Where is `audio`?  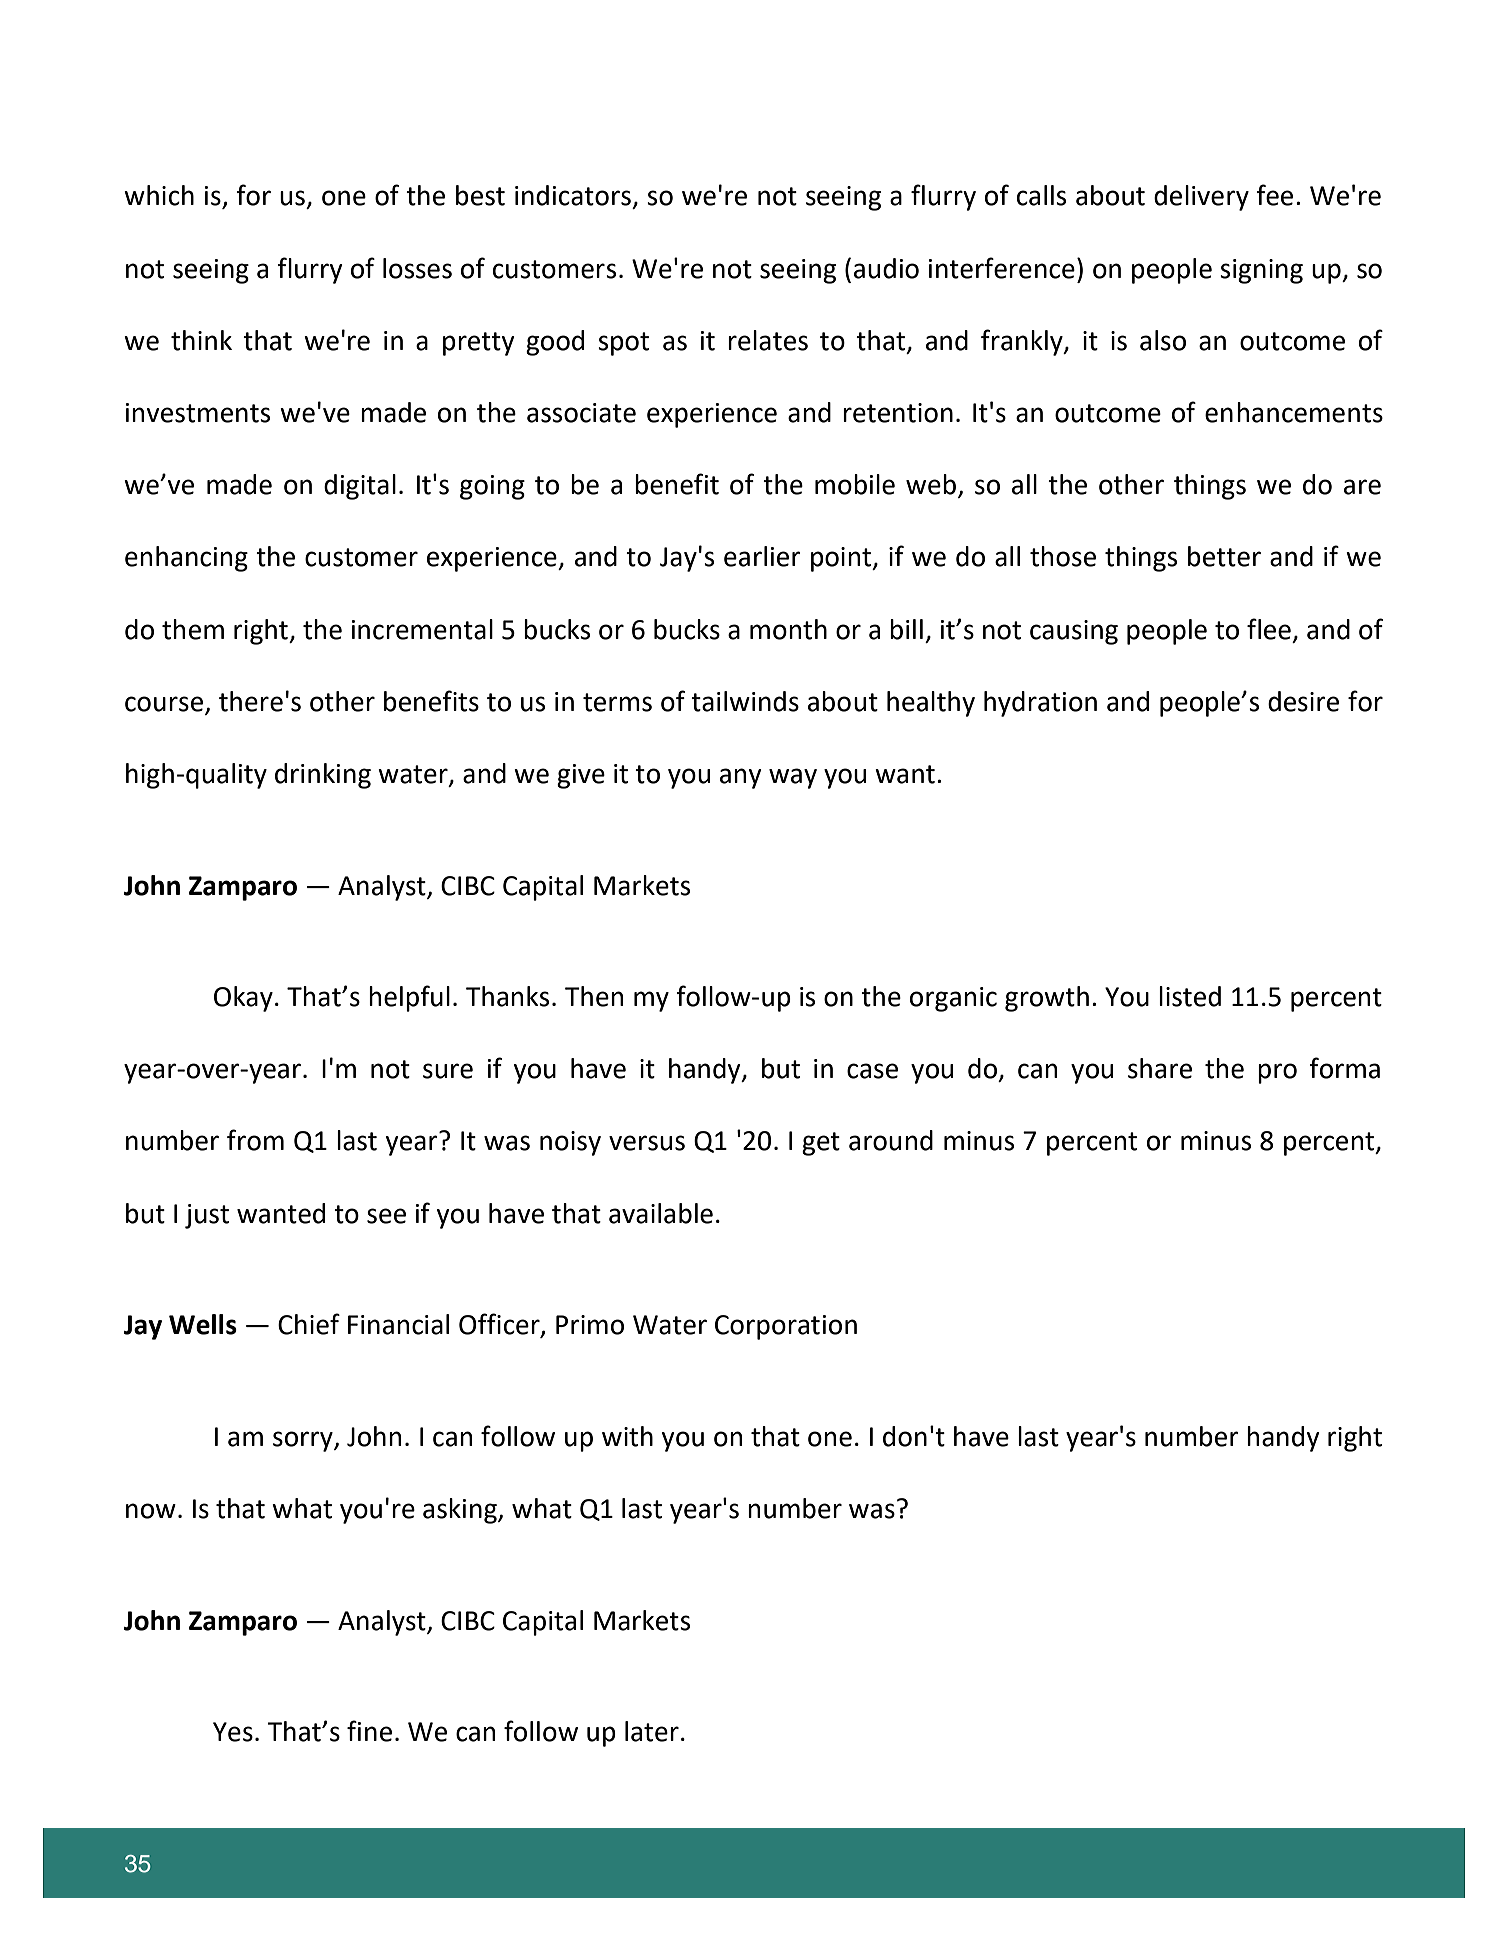
audio is located at coordinates (886, 268).
